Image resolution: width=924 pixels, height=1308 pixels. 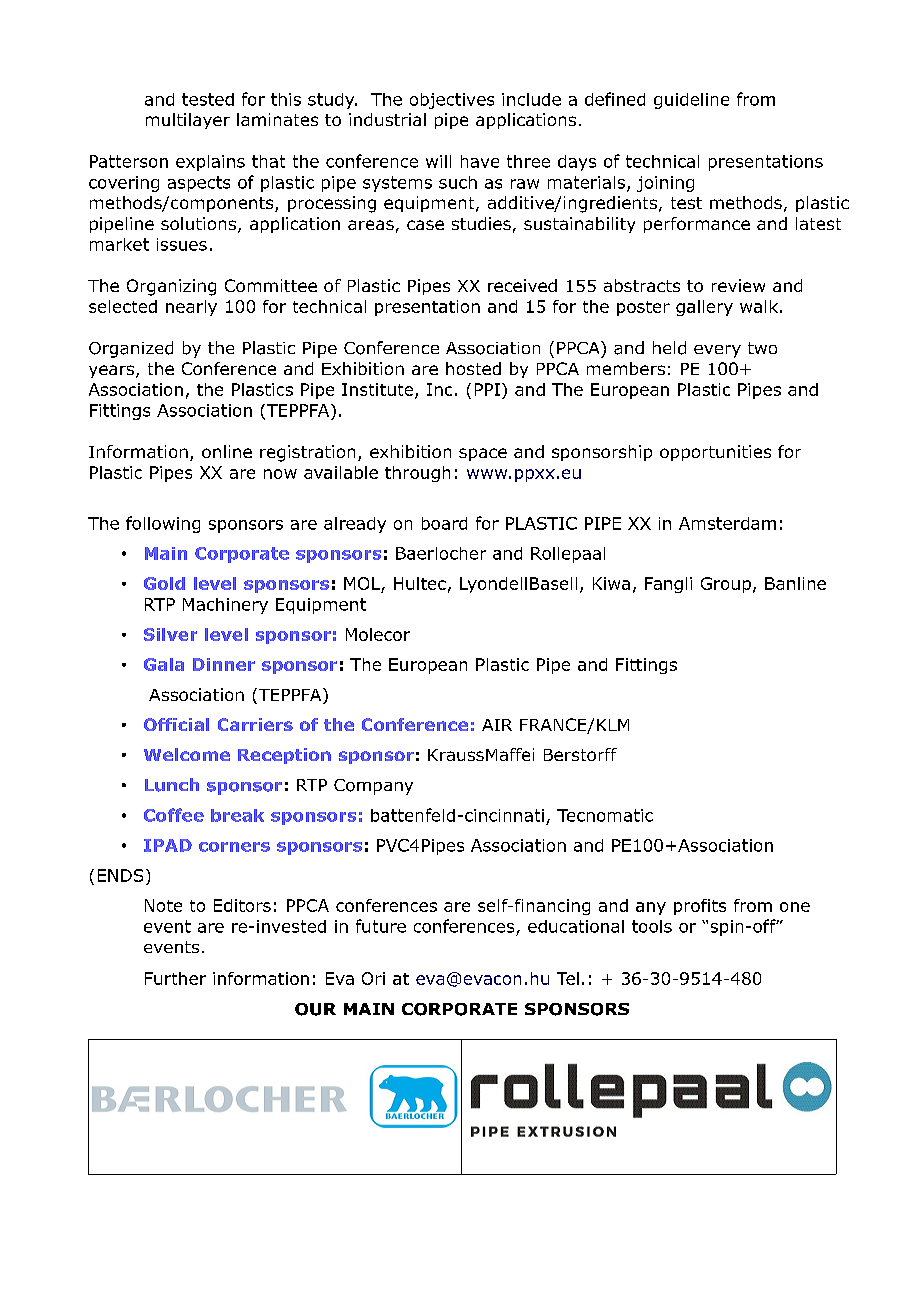 I want to click on Group, so click(x=726, y=585).
